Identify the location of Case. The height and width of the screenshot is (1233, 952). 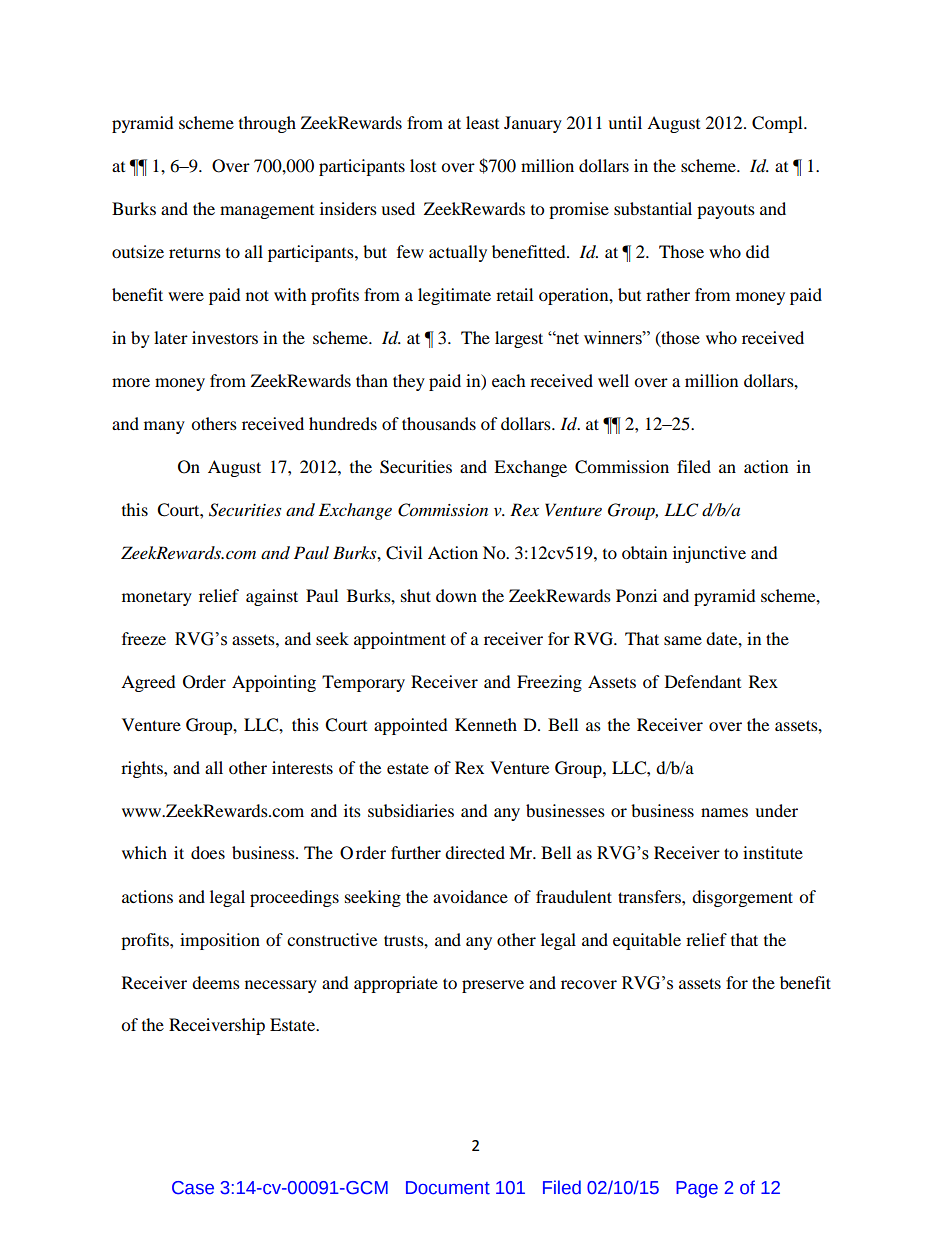
(193, 1188).
